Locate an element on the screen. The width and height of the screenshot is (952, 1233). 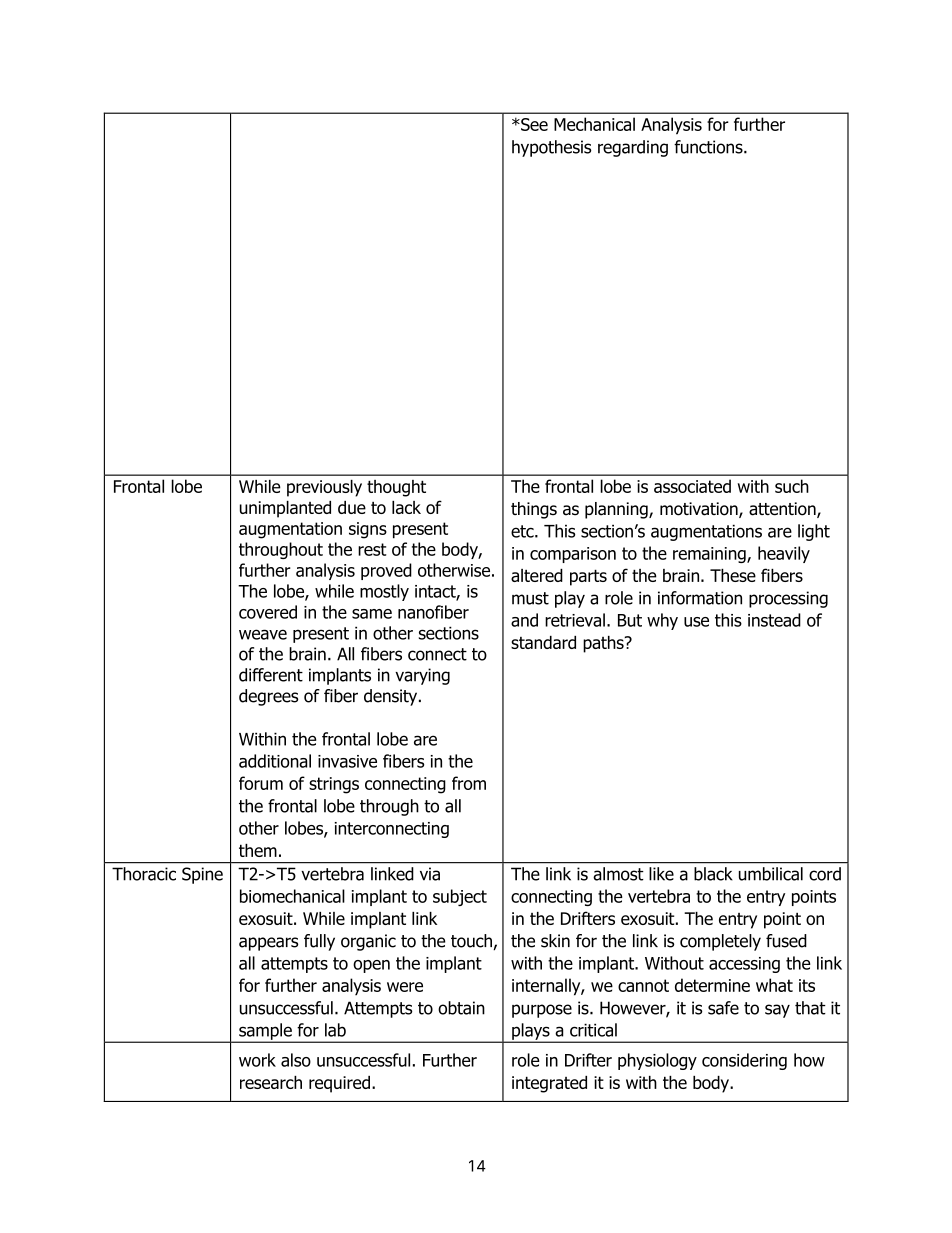
previously is located at coordinates (324, 488).
